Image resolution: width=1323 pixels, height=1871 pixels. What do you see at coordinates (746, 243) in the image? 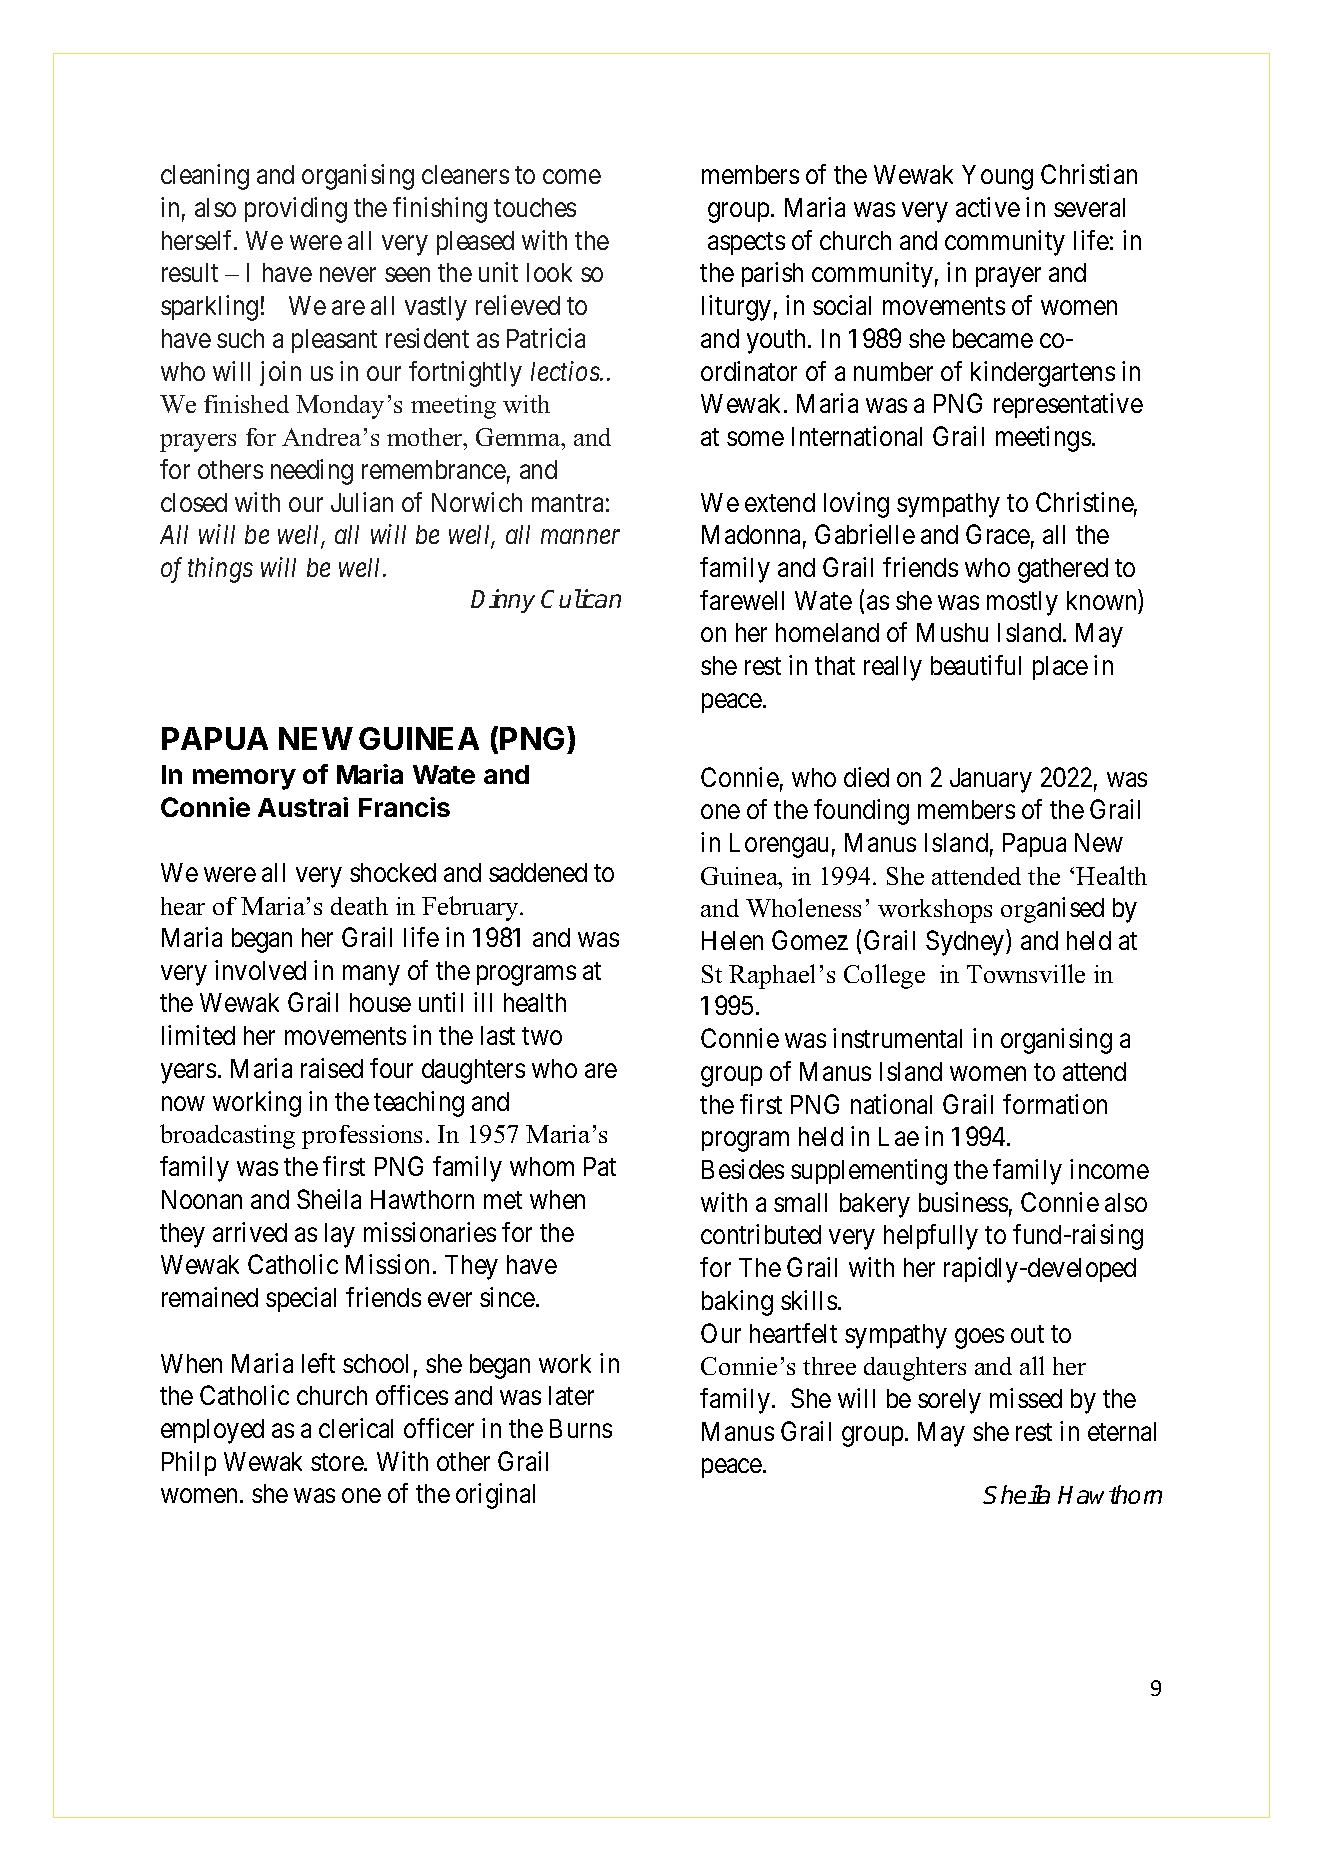
I see `aspects` at bounding box center [746, 243].
